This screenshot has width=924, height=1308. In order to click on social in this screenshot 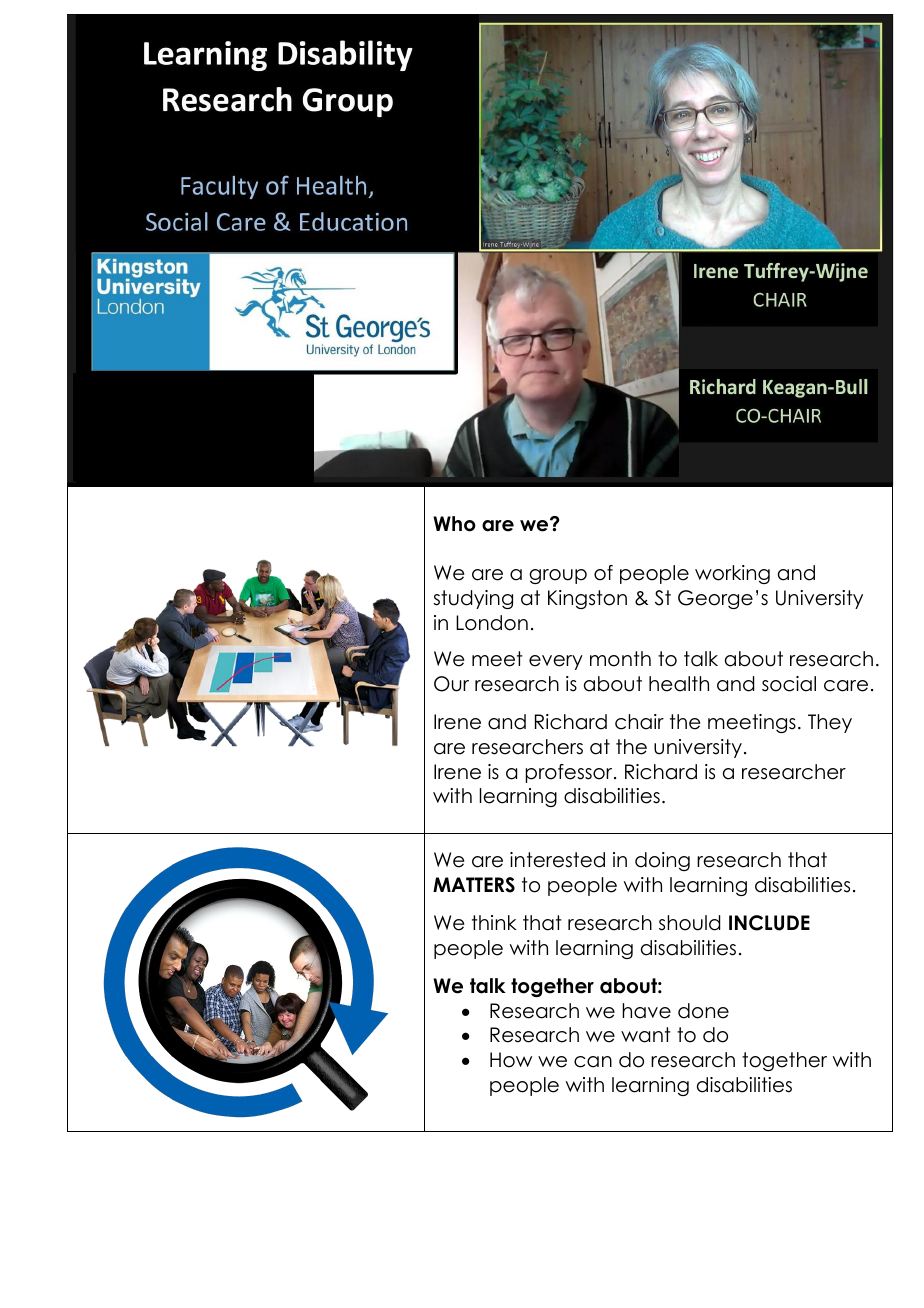, I will do `click(789, 684)`.
